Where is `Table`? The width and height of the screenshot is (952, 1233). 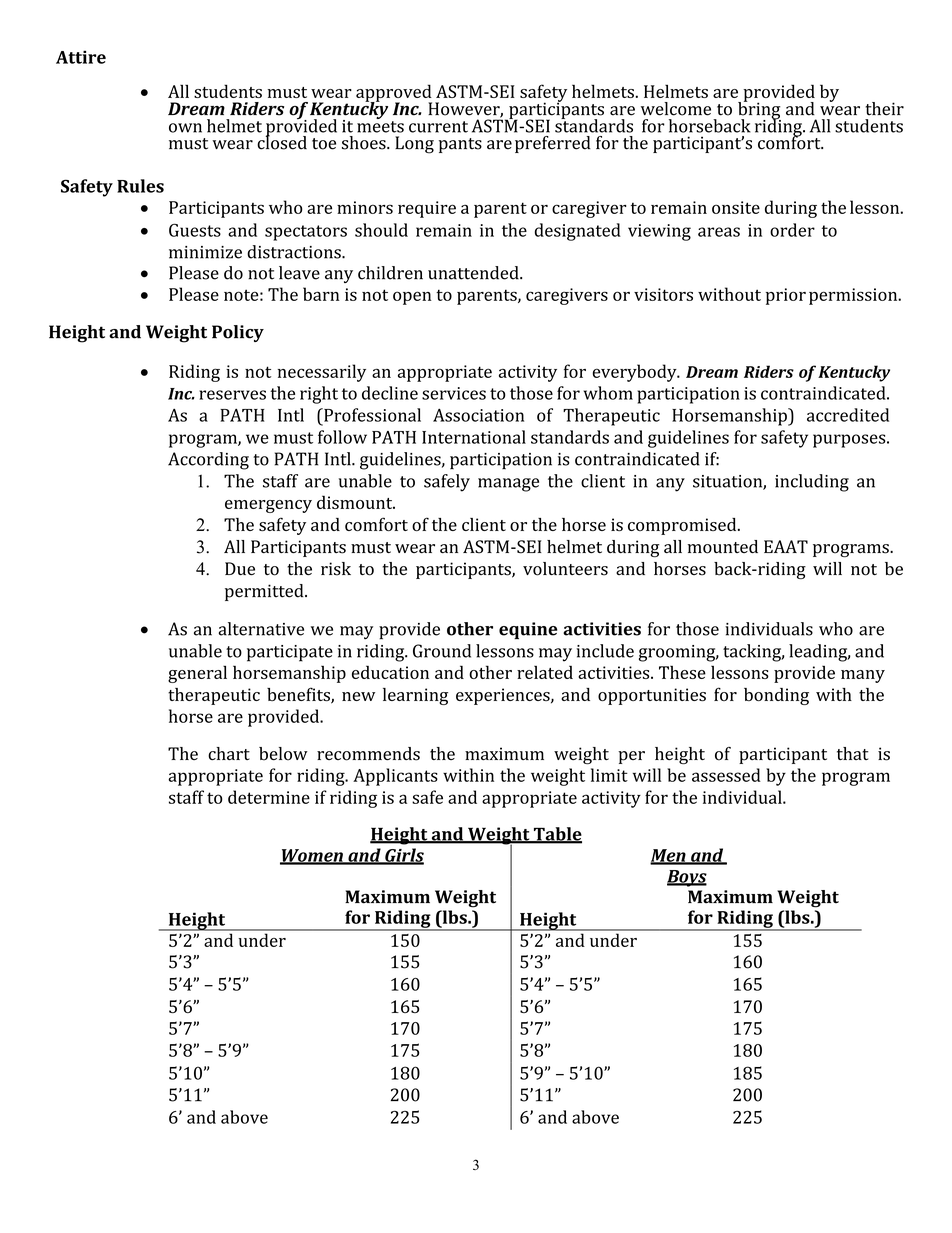
Table is located at coordinates (556, 835).
